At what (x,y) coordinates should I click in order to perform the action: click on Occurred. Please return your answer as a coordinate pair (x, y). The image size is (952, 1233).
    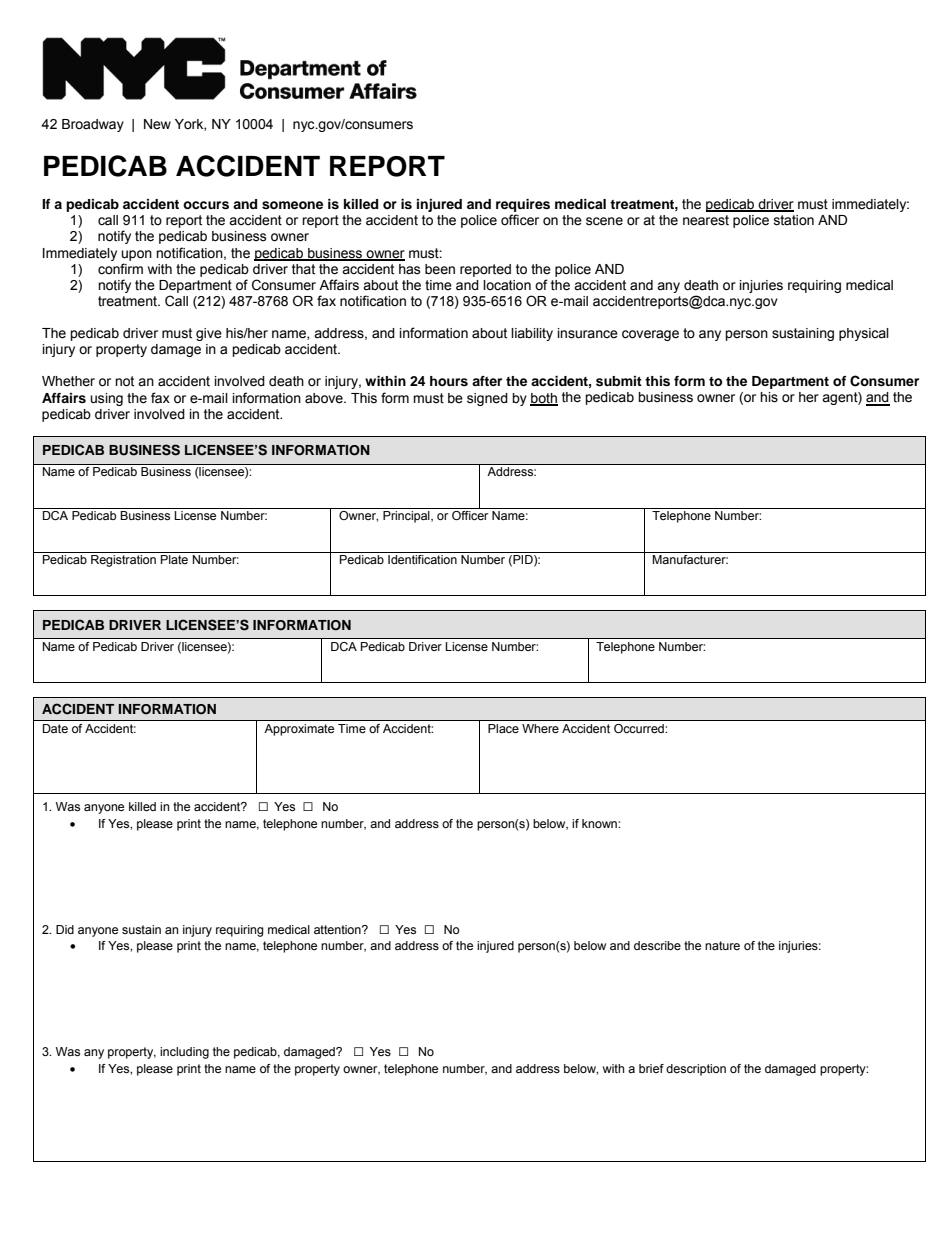
    Looking at the image, I should click on (640, 728).
